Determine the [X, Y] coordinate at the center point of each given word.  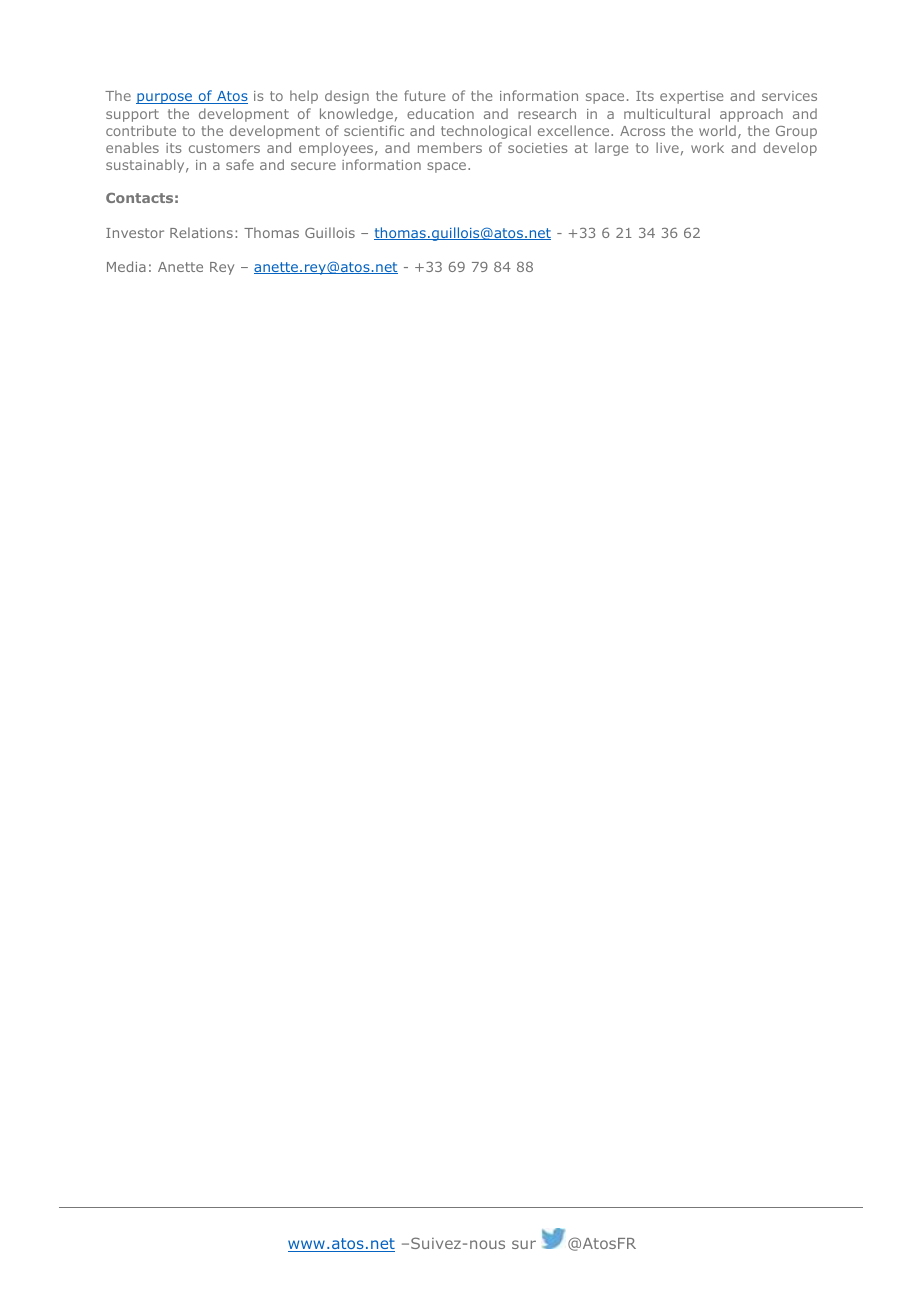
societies [538, 148]
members [450, 147]
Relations [201, 232]
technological [486, 132]
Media [126, 266]
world [717, 130]
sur [524, 1244]
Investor [135, 233]
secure [313, 166]
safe [240, 164]
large [611, 149]
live [667, 147]
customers [224, 148]
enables [132, 147]
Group [796, 132]
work [707, 147]
